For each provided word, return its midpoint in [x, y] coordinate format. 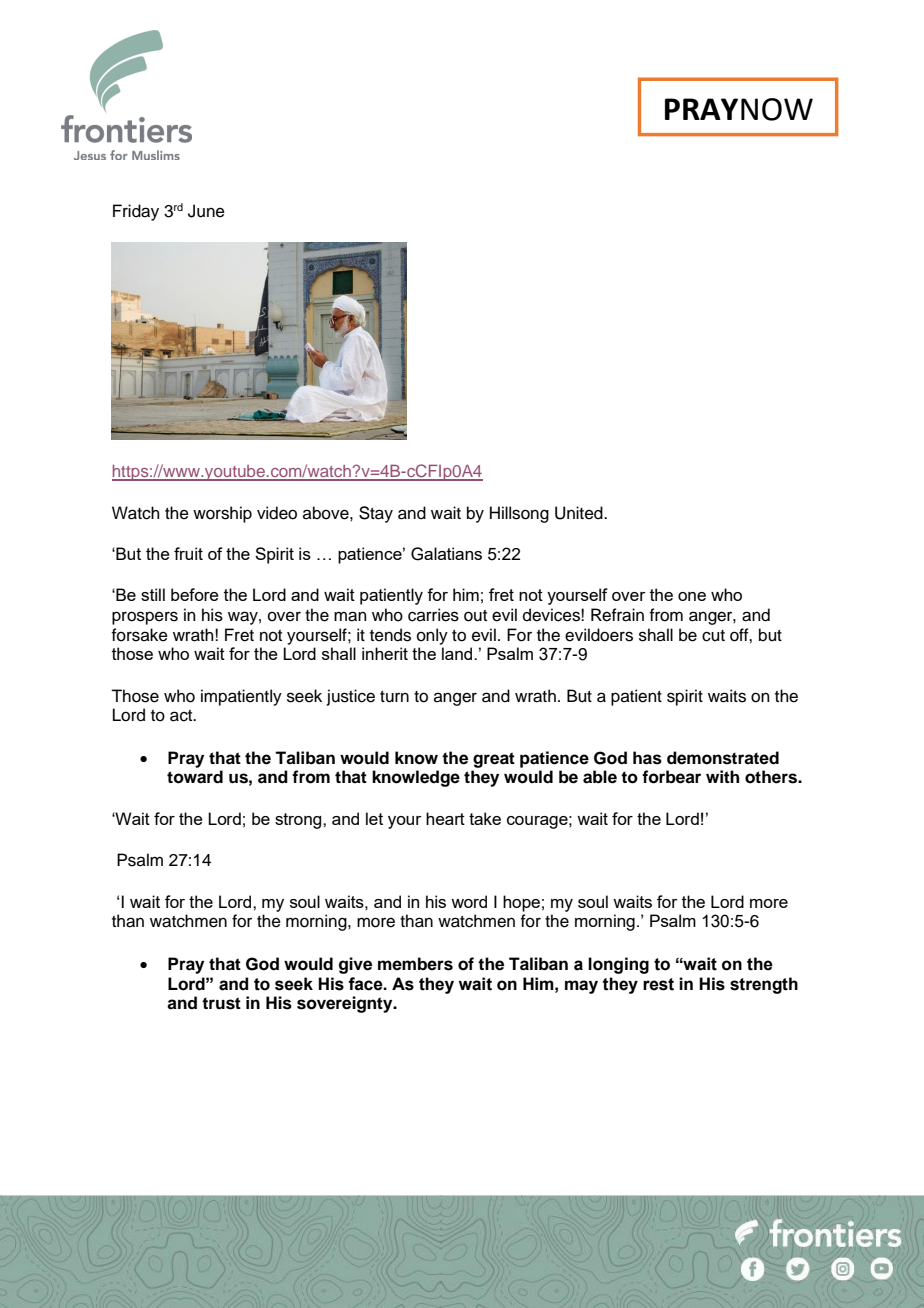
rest [658, 984]
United [580, 513]
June [206, 211]
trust [221, 1003]
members [415, 964]
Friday [136, 212]
